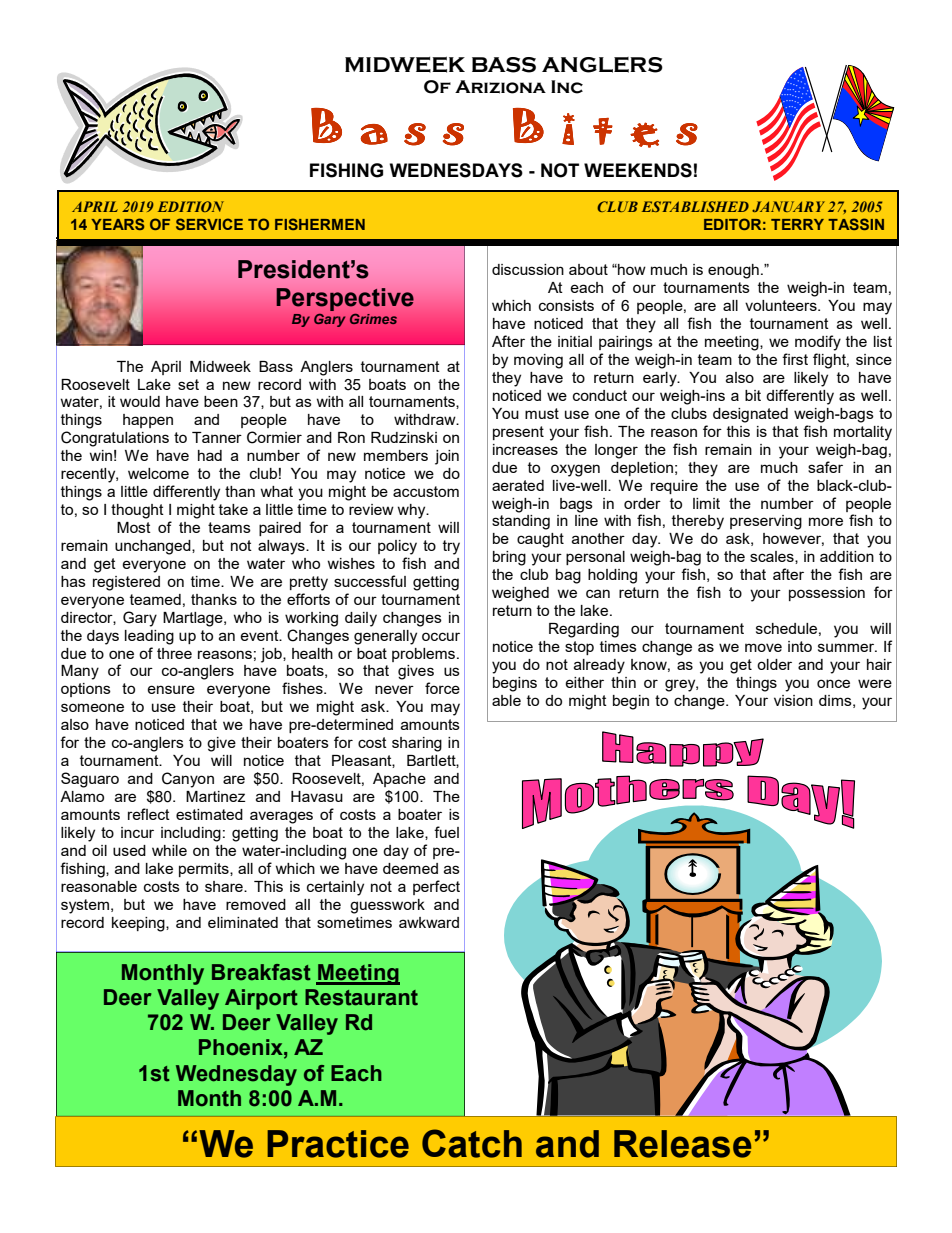 This screenshot has width=952, height=1233. I want to click on older, so click(774, 664).
